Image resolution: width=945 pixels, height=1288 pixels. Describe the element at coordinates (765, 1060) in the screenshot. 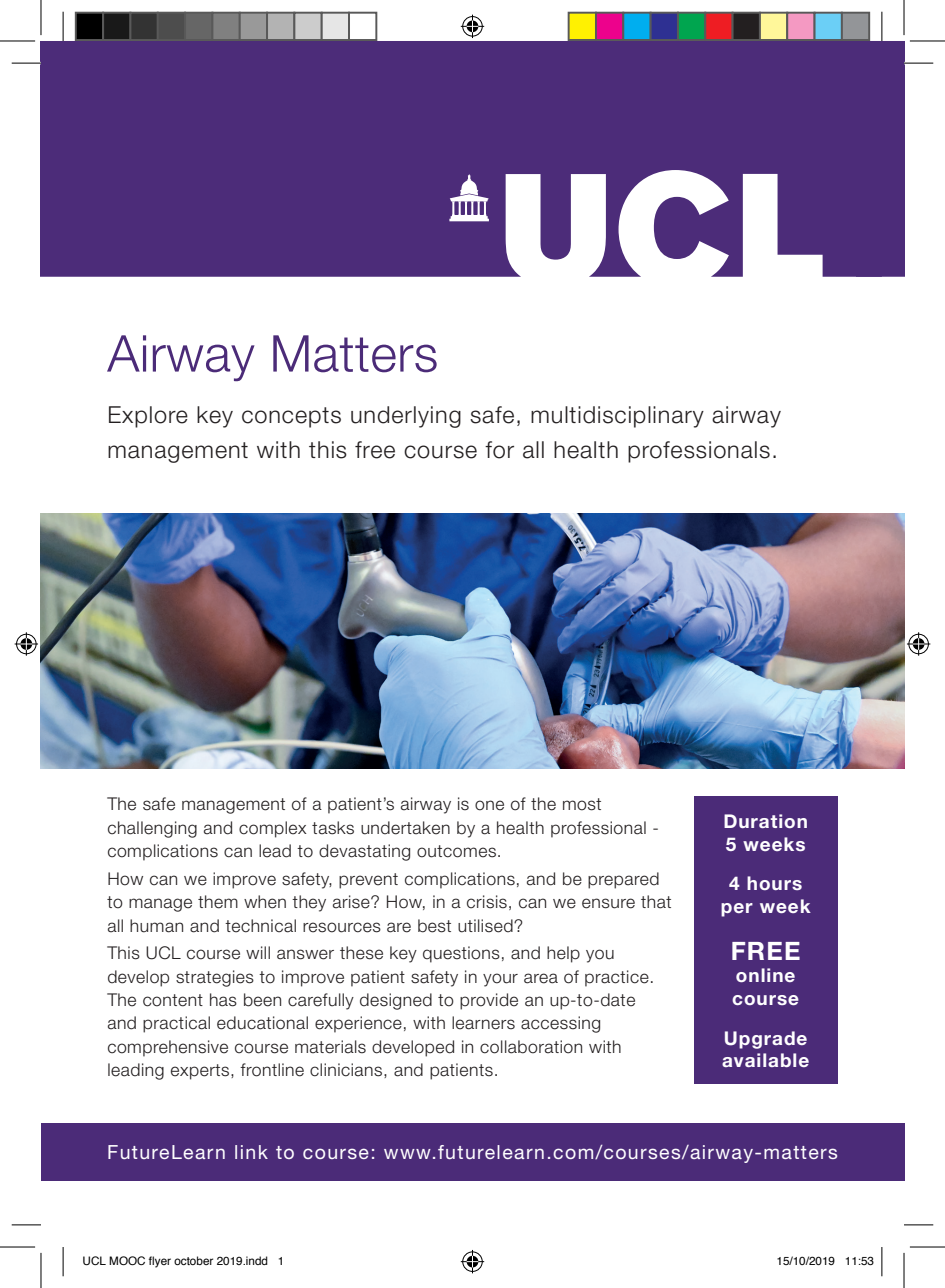

I see `available` at that location.
